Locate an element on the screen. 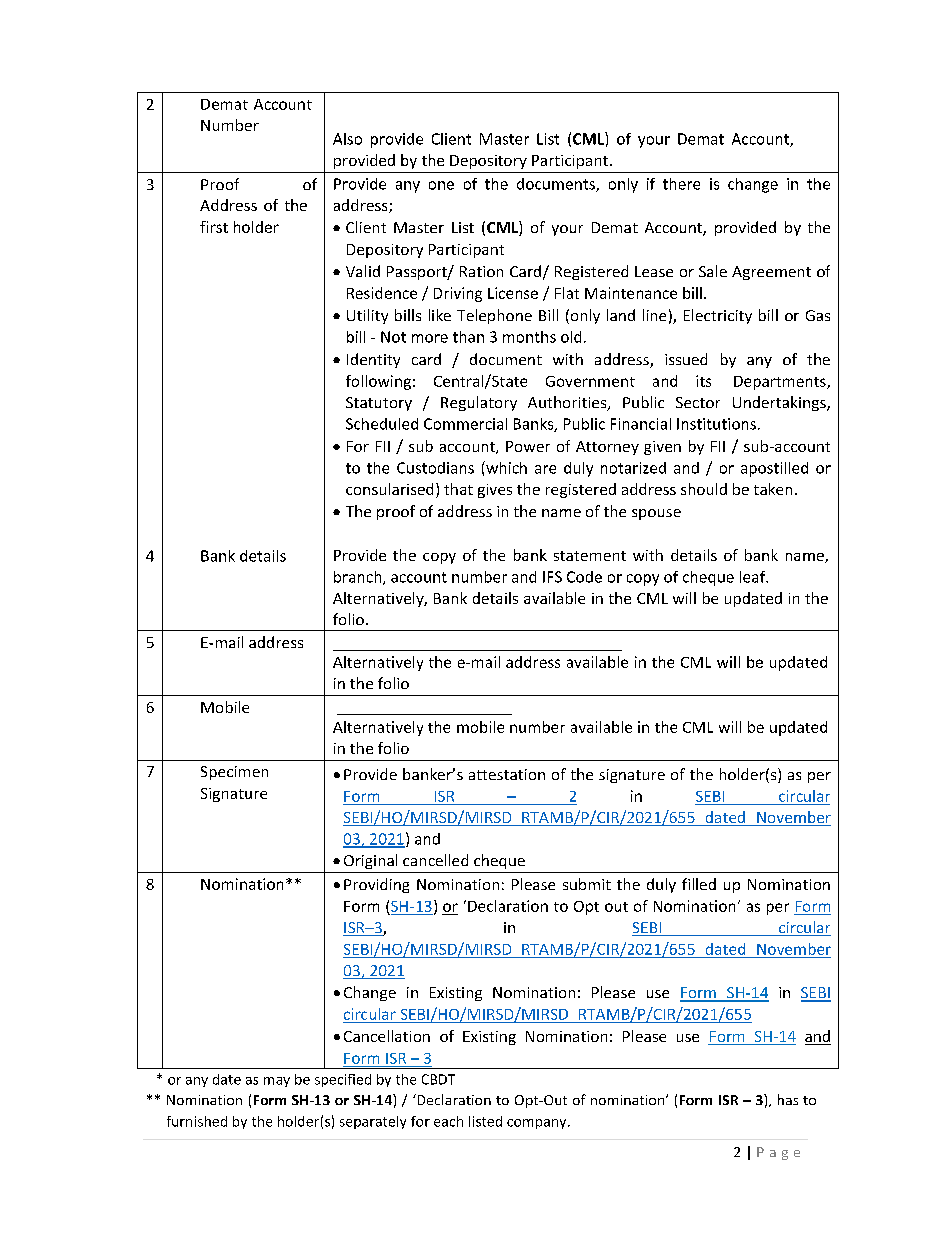  which is located at coordinates (505, 467).
